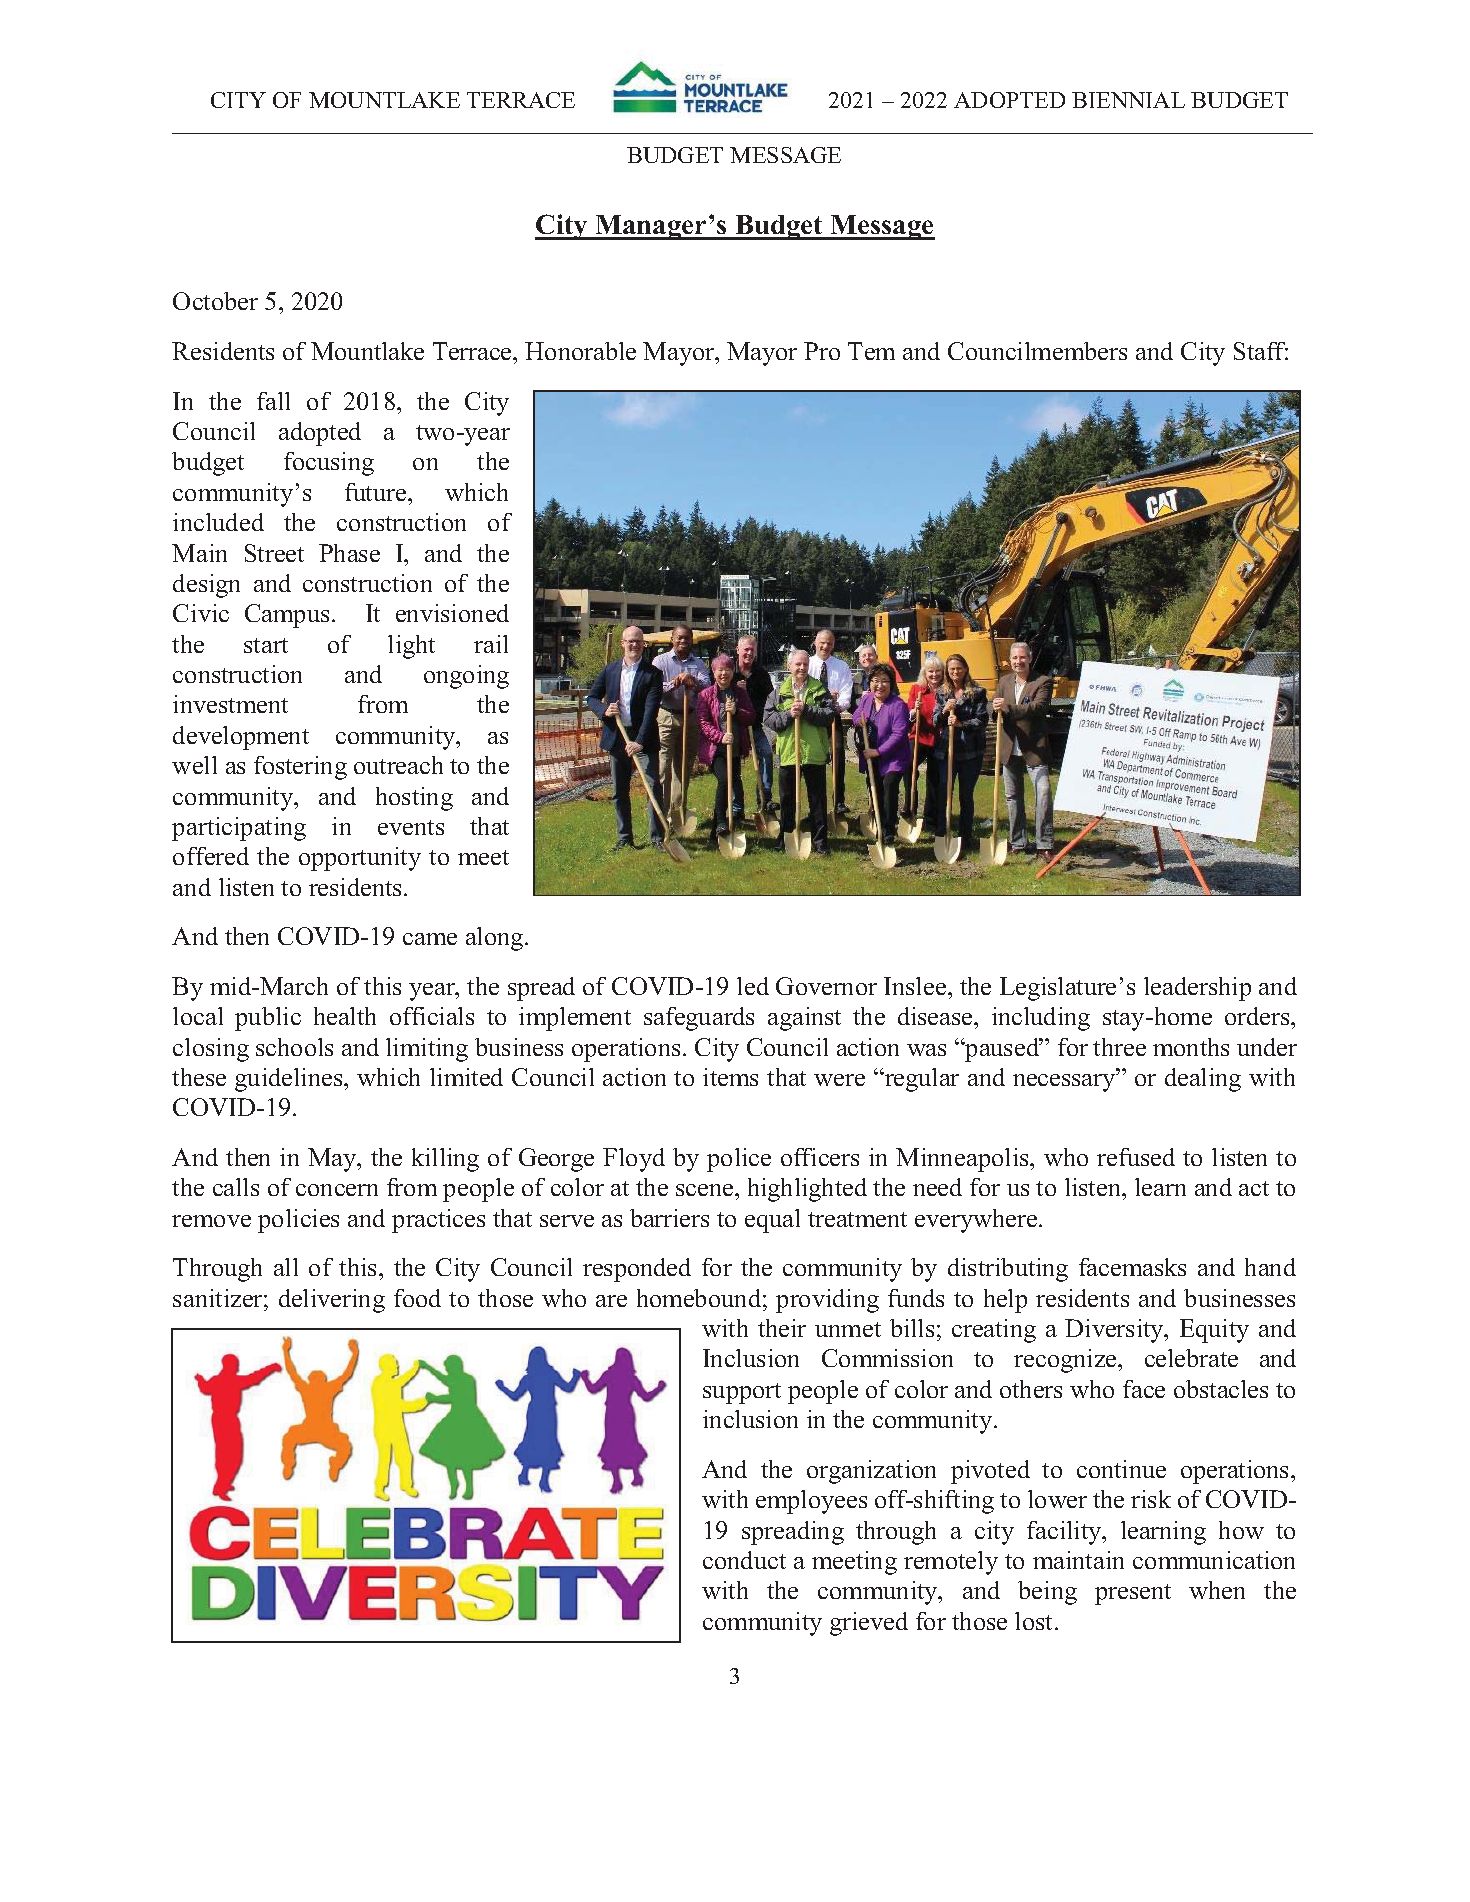  What do you see at coordinates (215, 301) in the screenshot?
I see `October` at bounding box center [215, 301].
